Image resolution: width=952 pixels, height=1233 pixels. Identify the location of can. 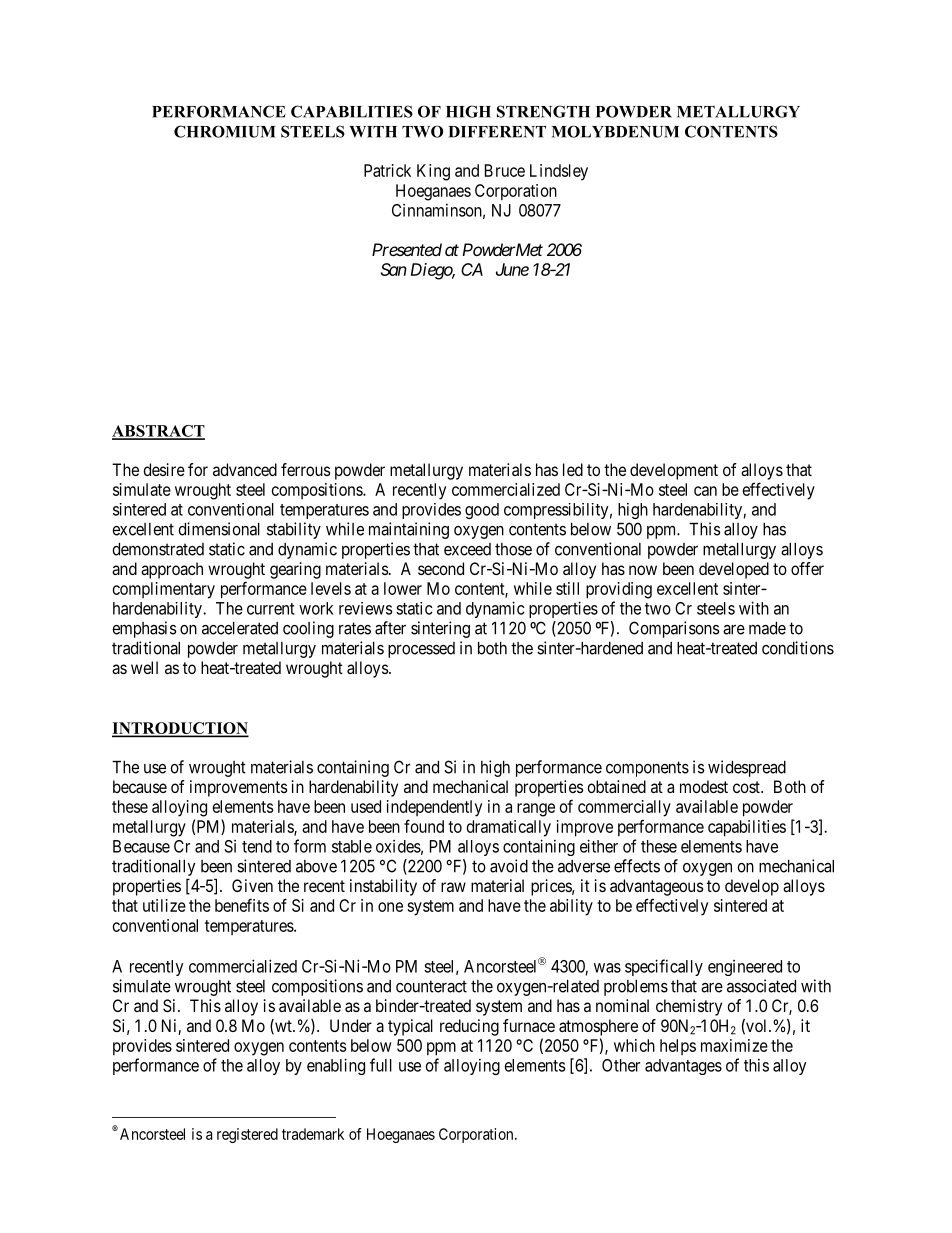
(705, 491).
